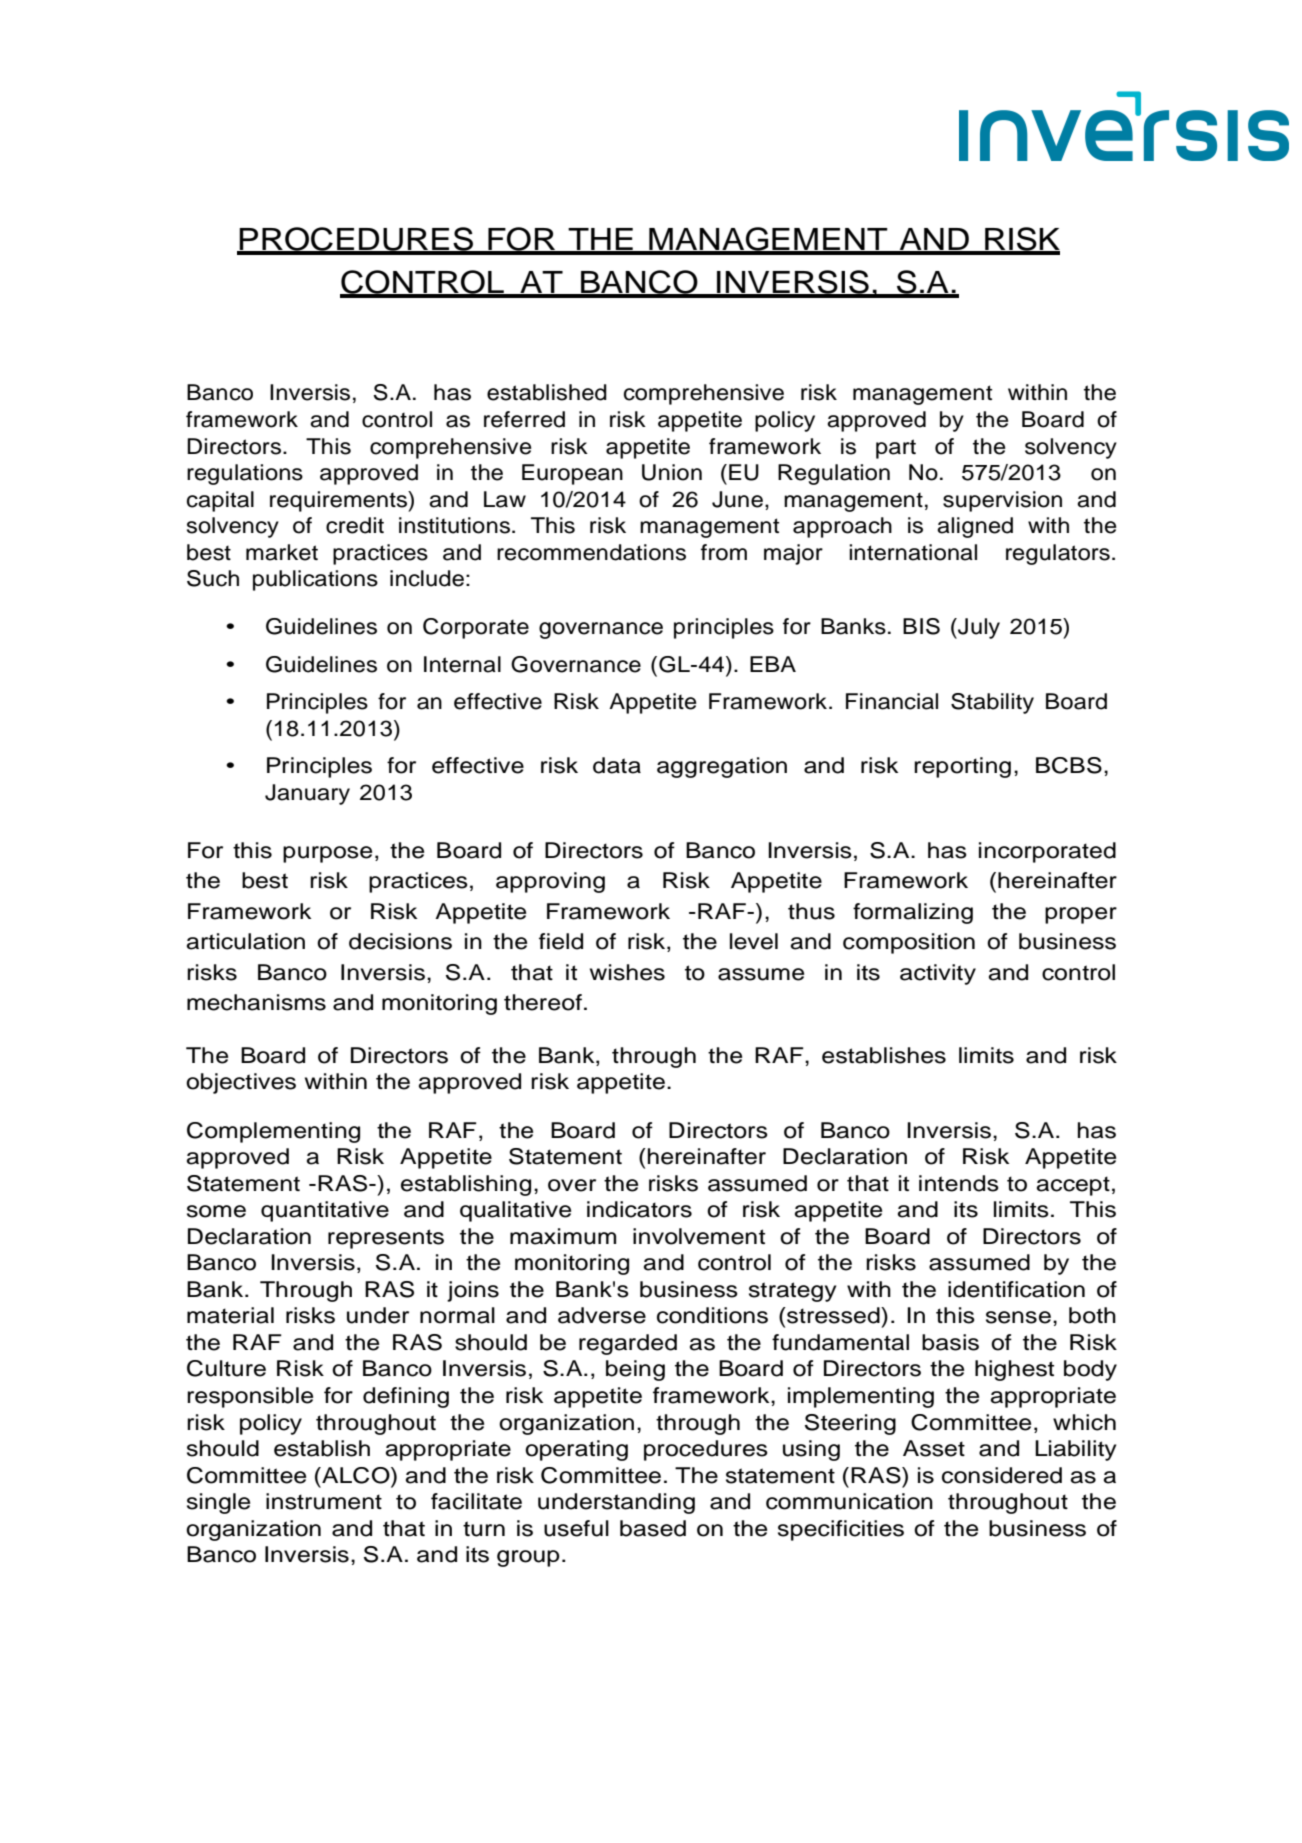 The image size is (1302, 1843). I want to click on instrument, so click(324, 1501).
